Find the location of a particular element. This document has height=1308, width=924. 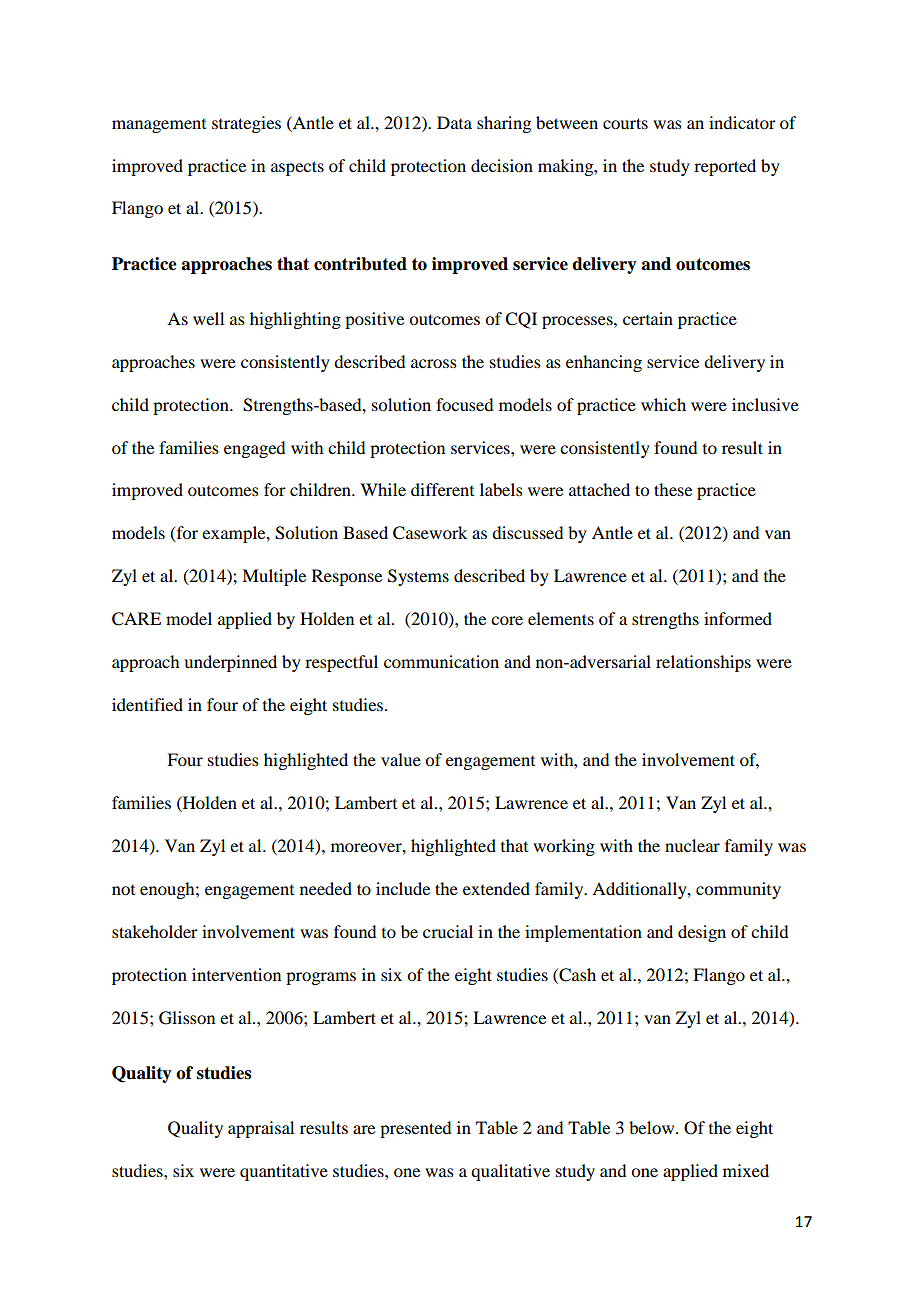

appraisal is located at coordinates (261, 1129).
